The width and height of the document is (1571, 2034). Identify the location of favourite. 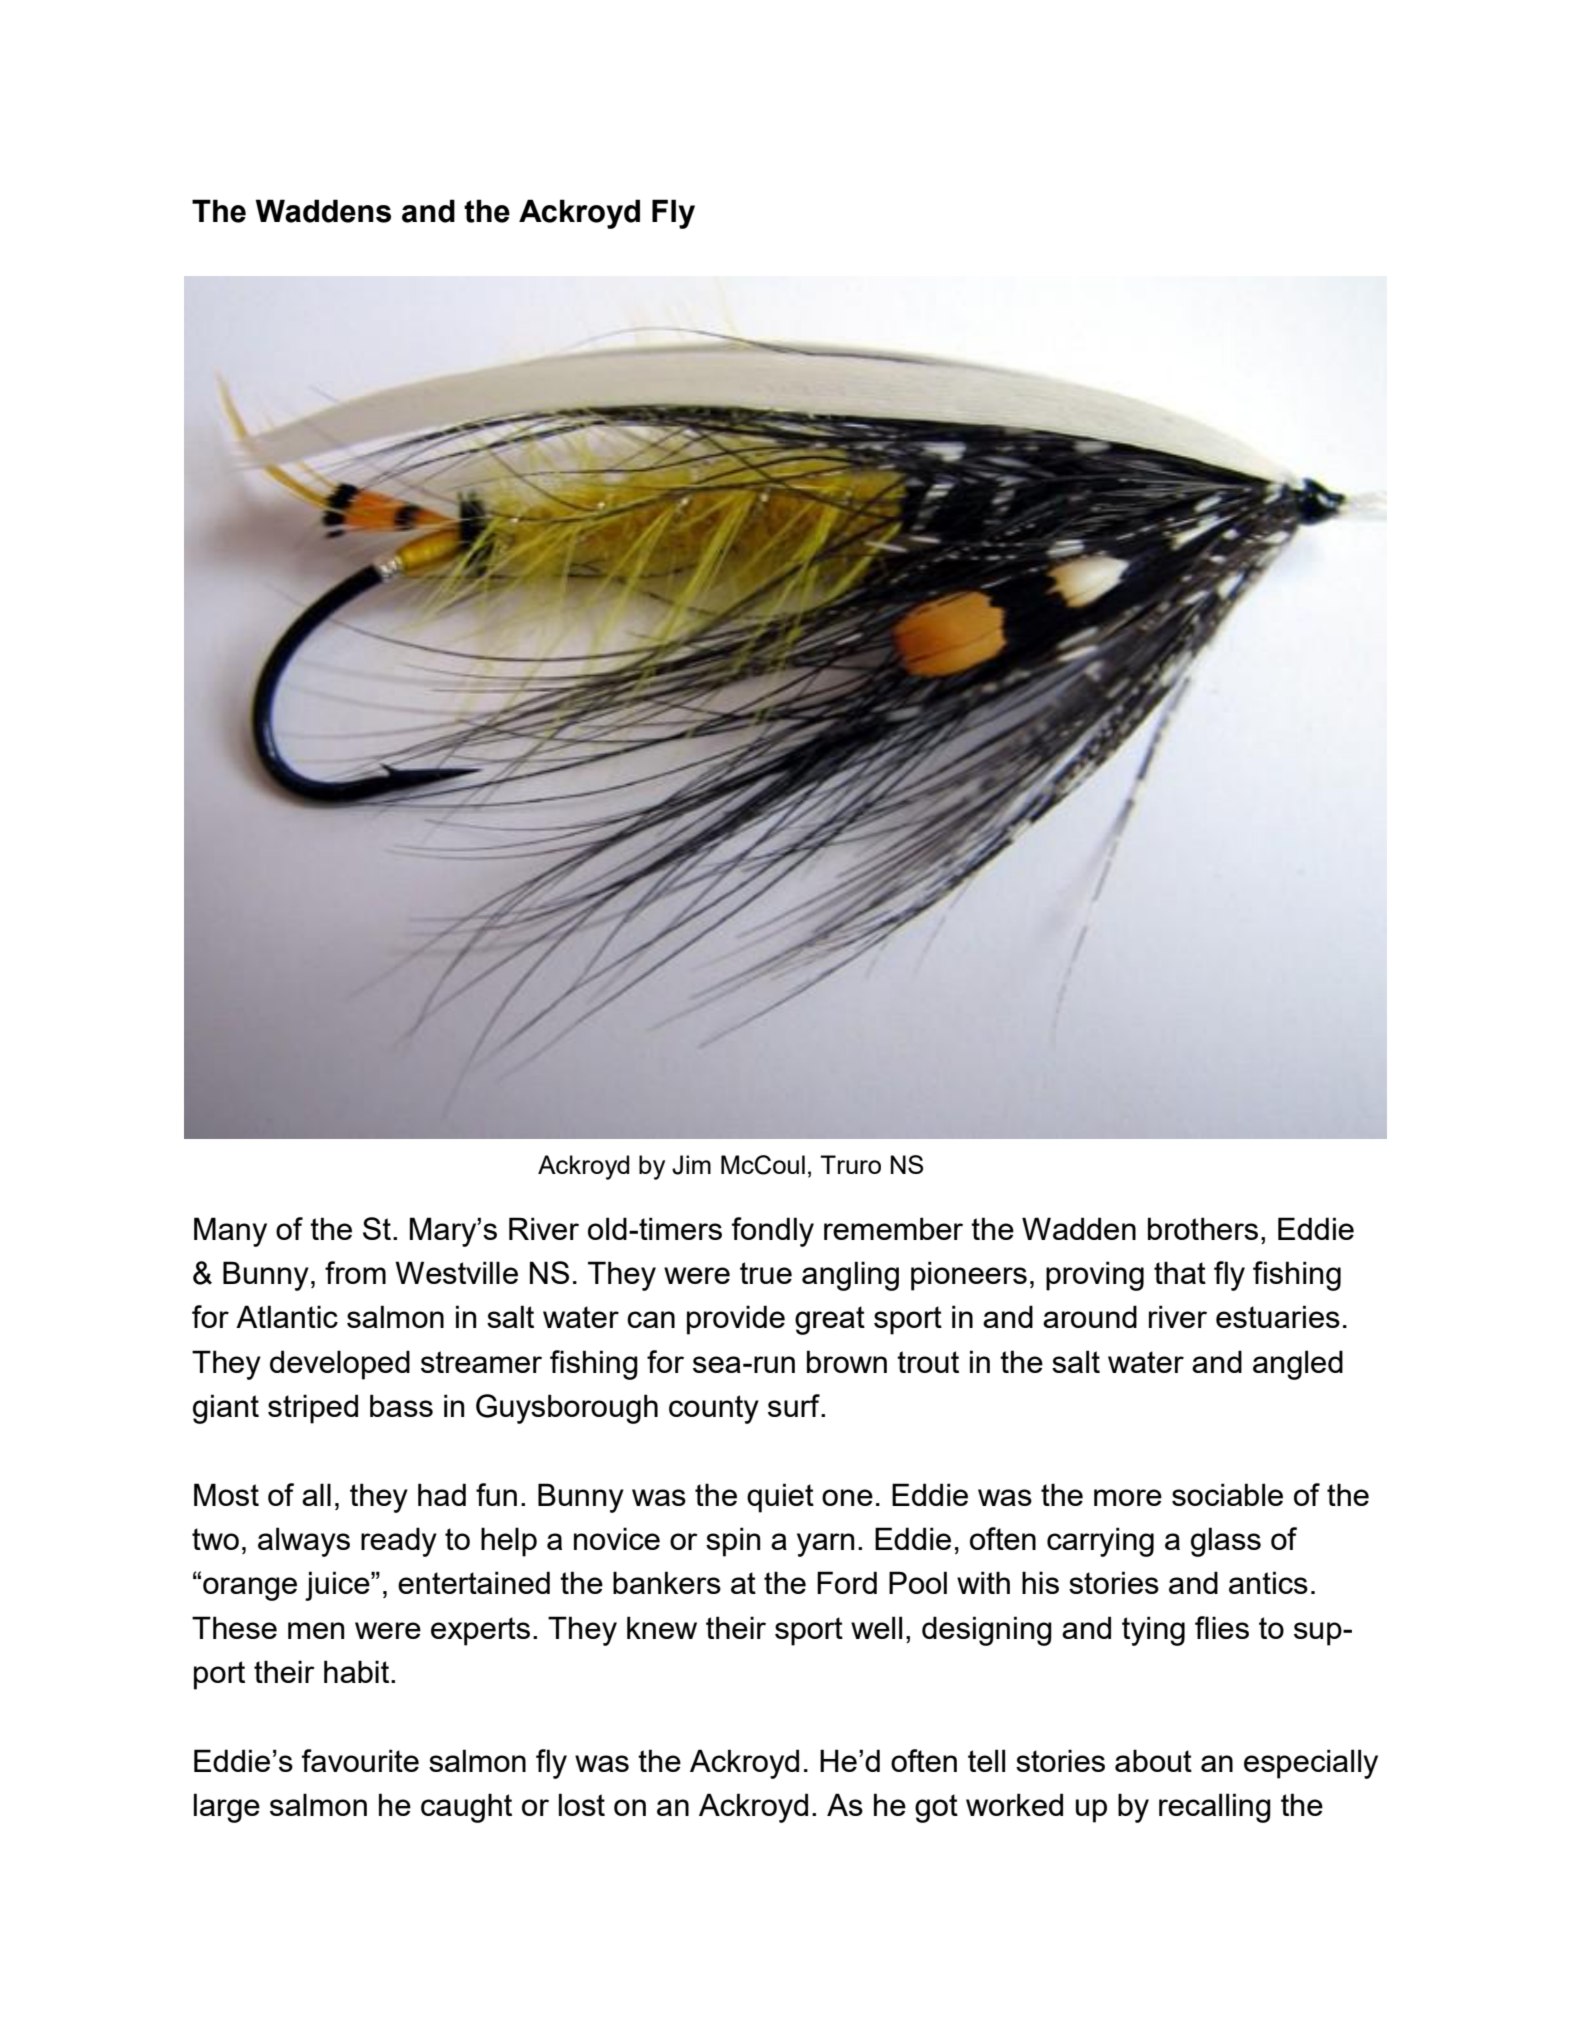
(360, 1760).
